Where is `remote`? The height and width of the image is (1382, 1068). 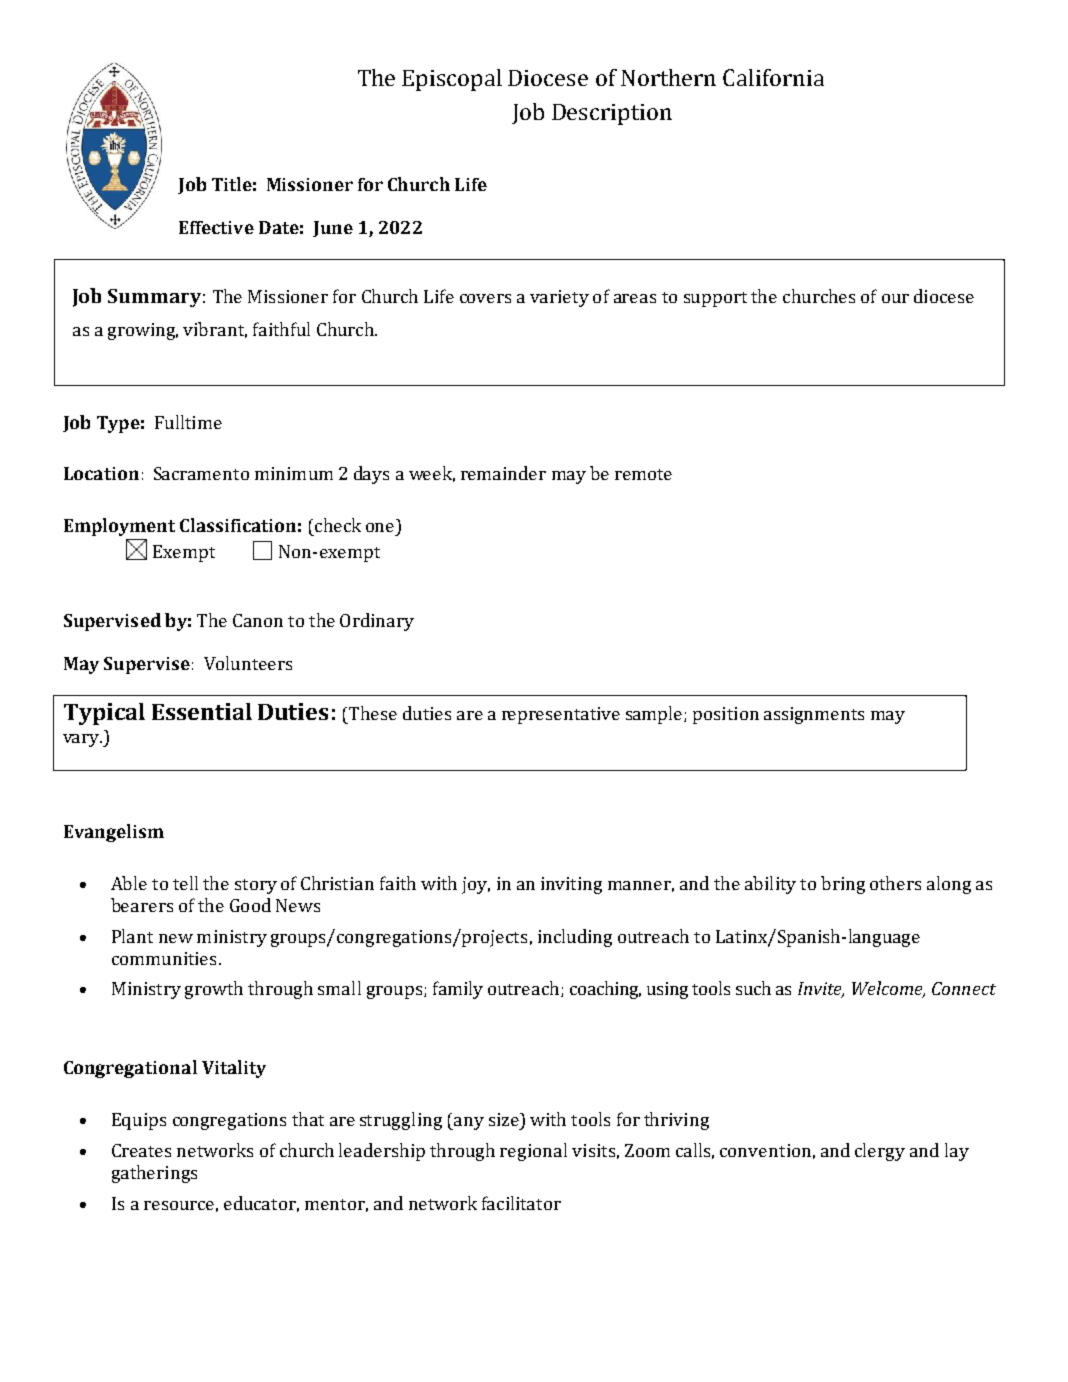
remote is located at coordinates (643, 474).
